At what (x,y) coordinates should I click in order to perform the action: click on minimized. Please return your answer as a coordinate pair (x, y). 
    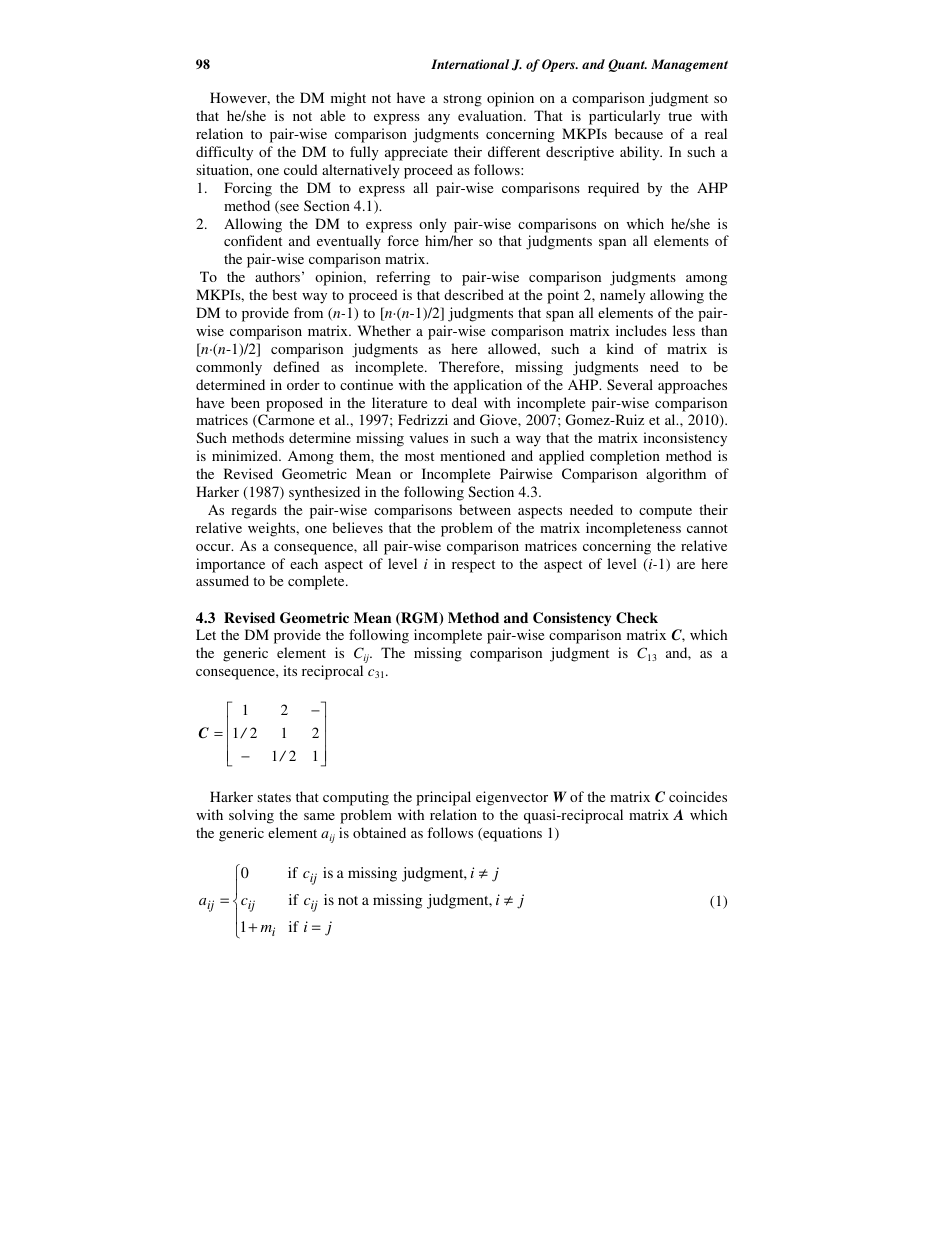
    Looking at the image, I should click on (246, 455).
